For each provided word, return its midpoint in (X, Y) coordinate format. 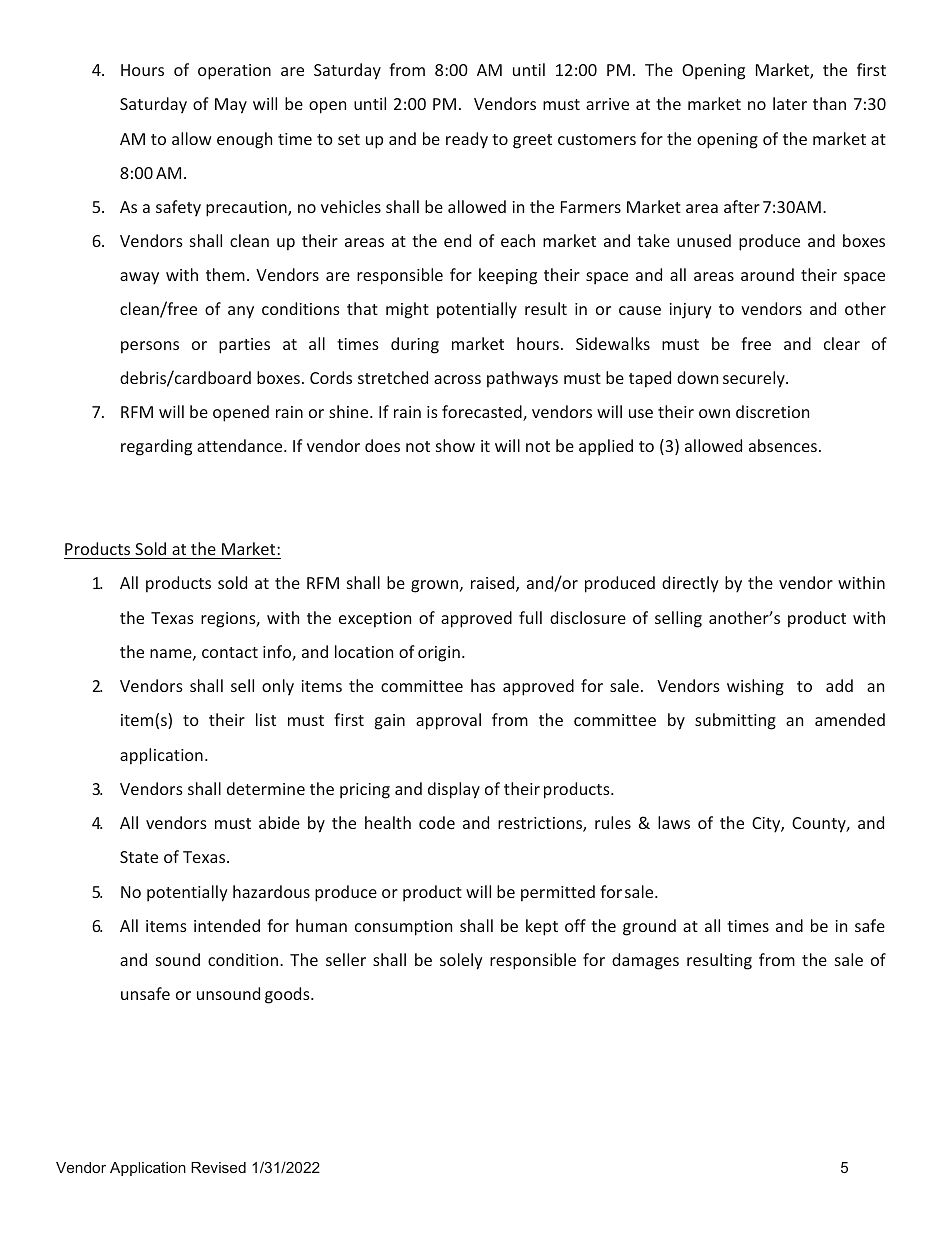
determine (266, 788)
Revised (218, 1167)
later (790, 103)
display (454, 790)
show (455, 445)
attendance (241, 445)
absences (783, 445)
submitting (735, 721)
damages (645, 961)
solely (461, 961)
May (231, 106)
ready (467, 140)
